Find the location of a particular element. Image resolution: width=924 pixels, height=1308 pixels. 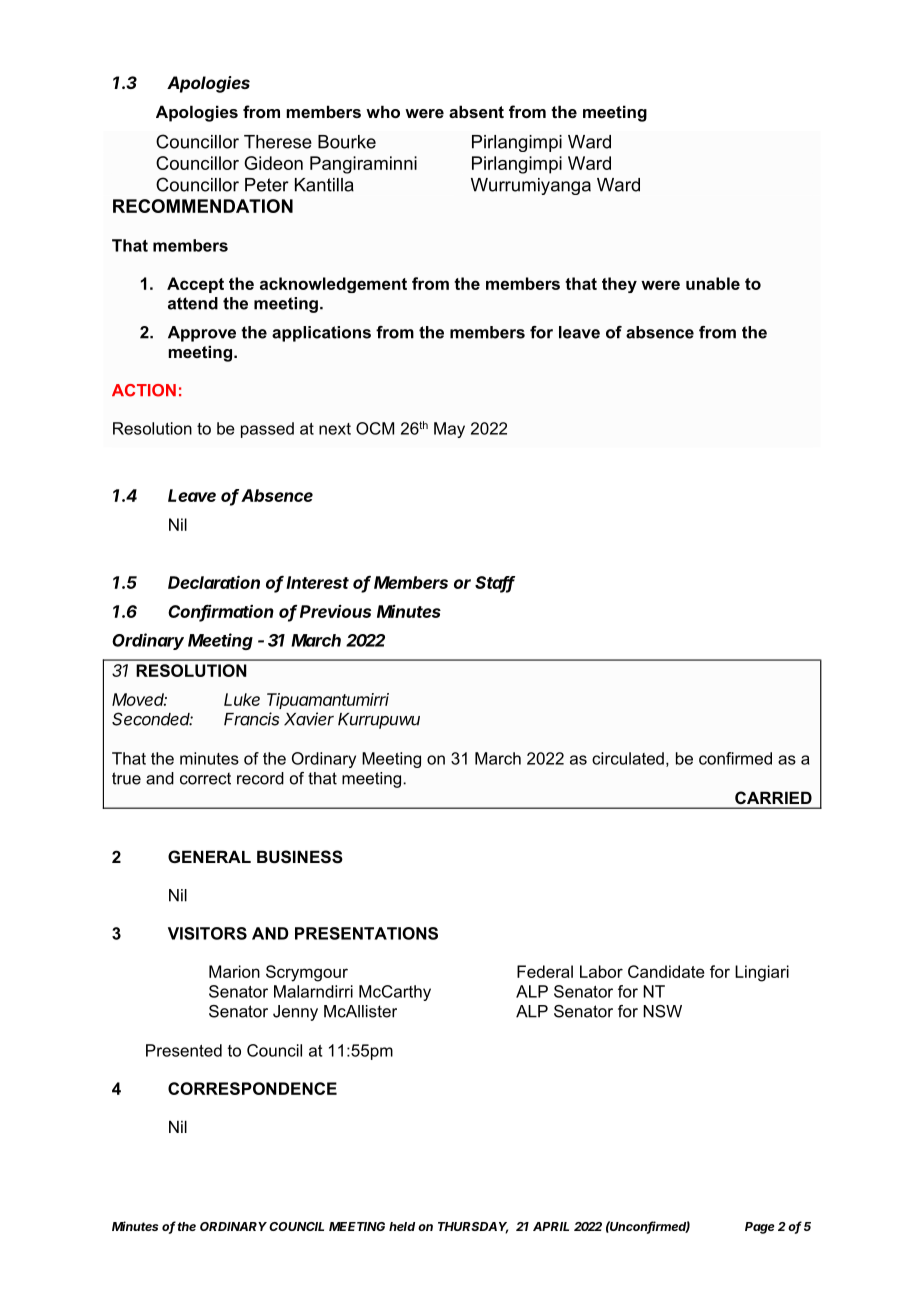

Page is located at coordinates (759, 1228).
